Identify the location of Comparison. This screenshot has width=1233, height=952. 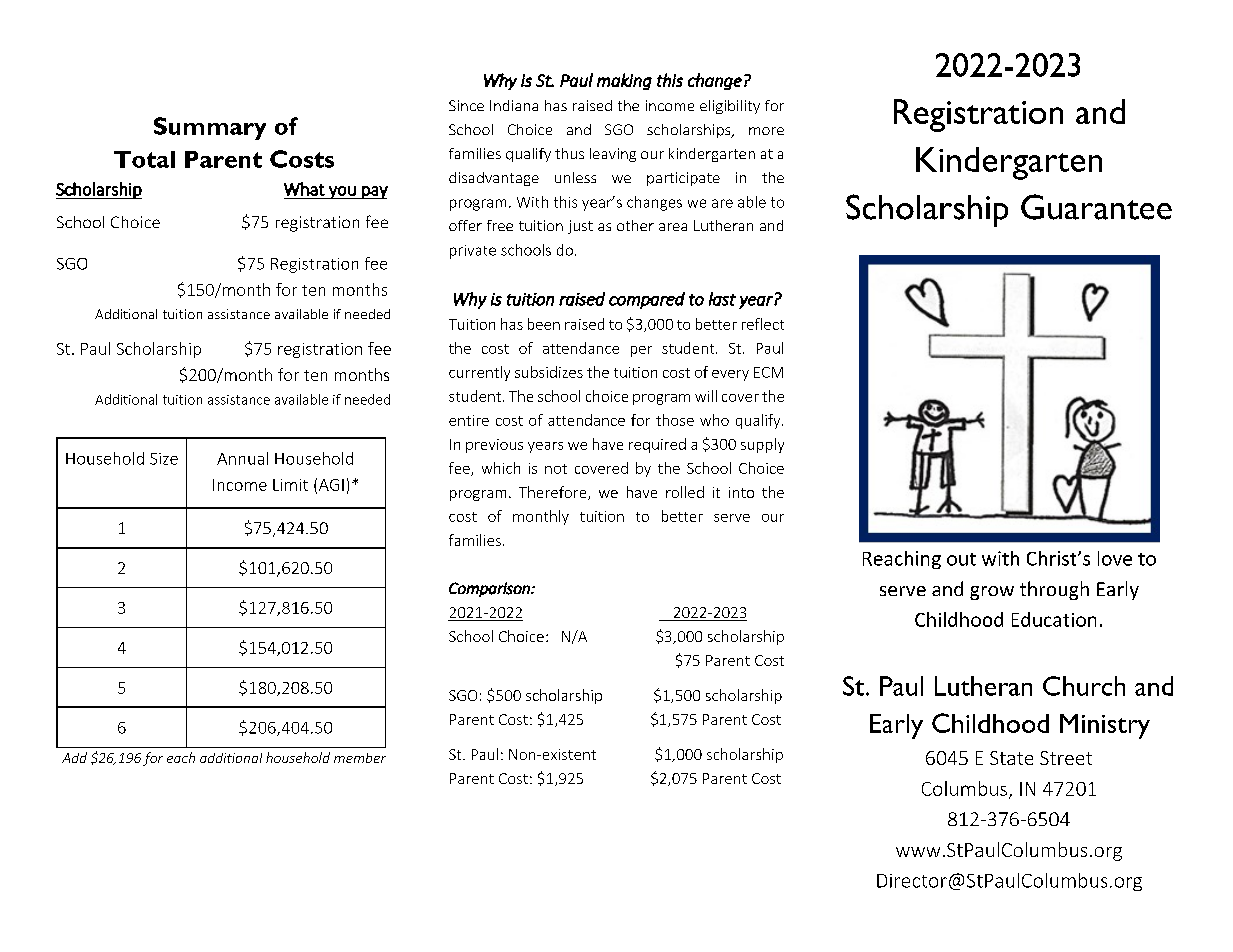
(490, 589).
